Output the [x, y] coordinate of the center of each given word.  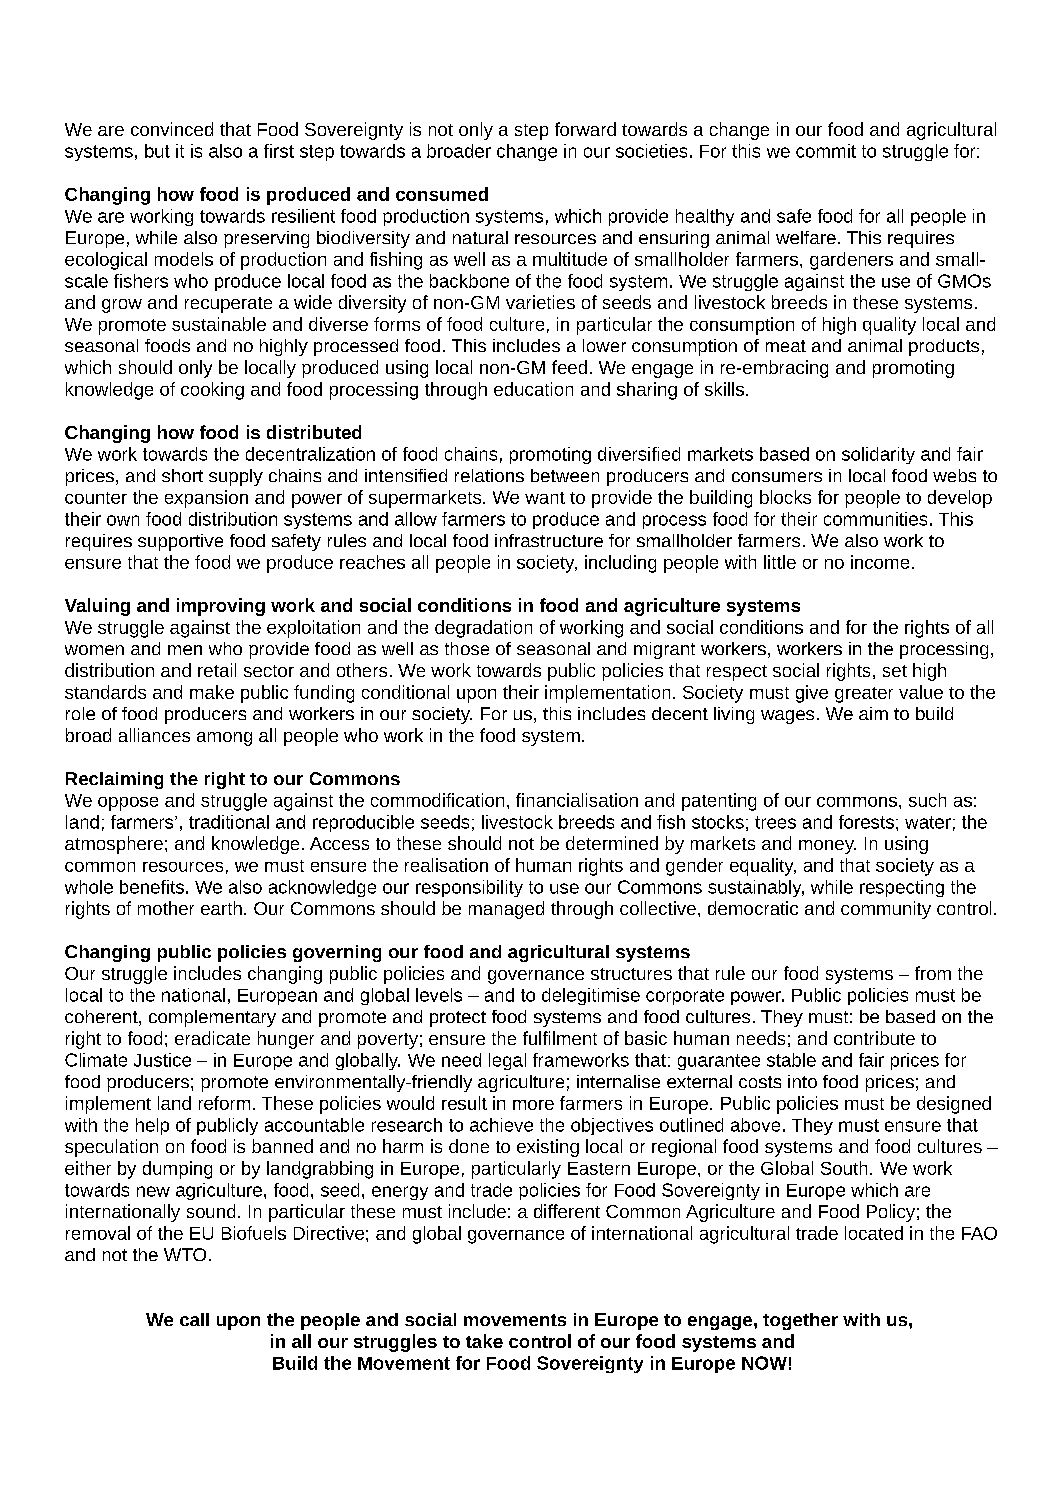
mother [166, 908]
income [880, 562]
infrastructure [549, 540]
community [886, 910]
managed [506, 910]
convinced [172, 129]
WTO [185, 1254]
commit [826, 151]
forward [585, 129]
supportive [180, 542]
